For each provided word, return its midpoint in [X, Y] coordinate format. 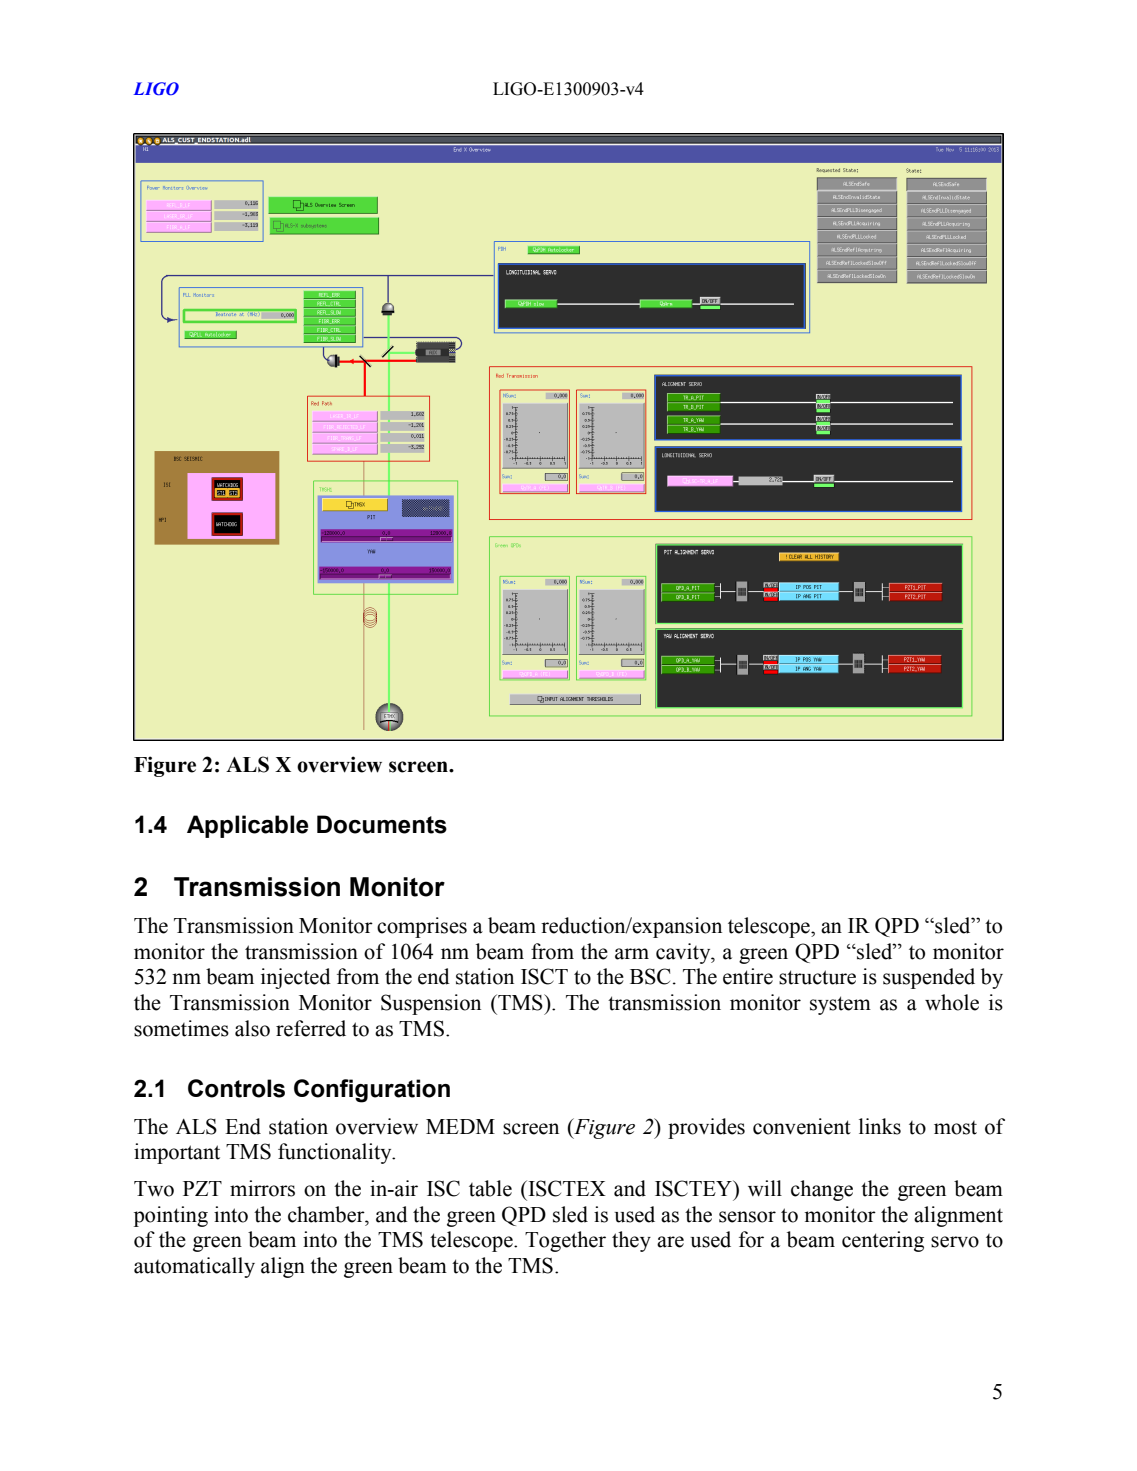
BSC [650, 976]
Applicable [247, 826]
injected [296, 978]
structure [817, 977]
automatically [194, 1267]
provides [706, 1128]
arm [632, 954]
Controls [236, 1088]
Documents [382, 824]
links [880, 1126]
